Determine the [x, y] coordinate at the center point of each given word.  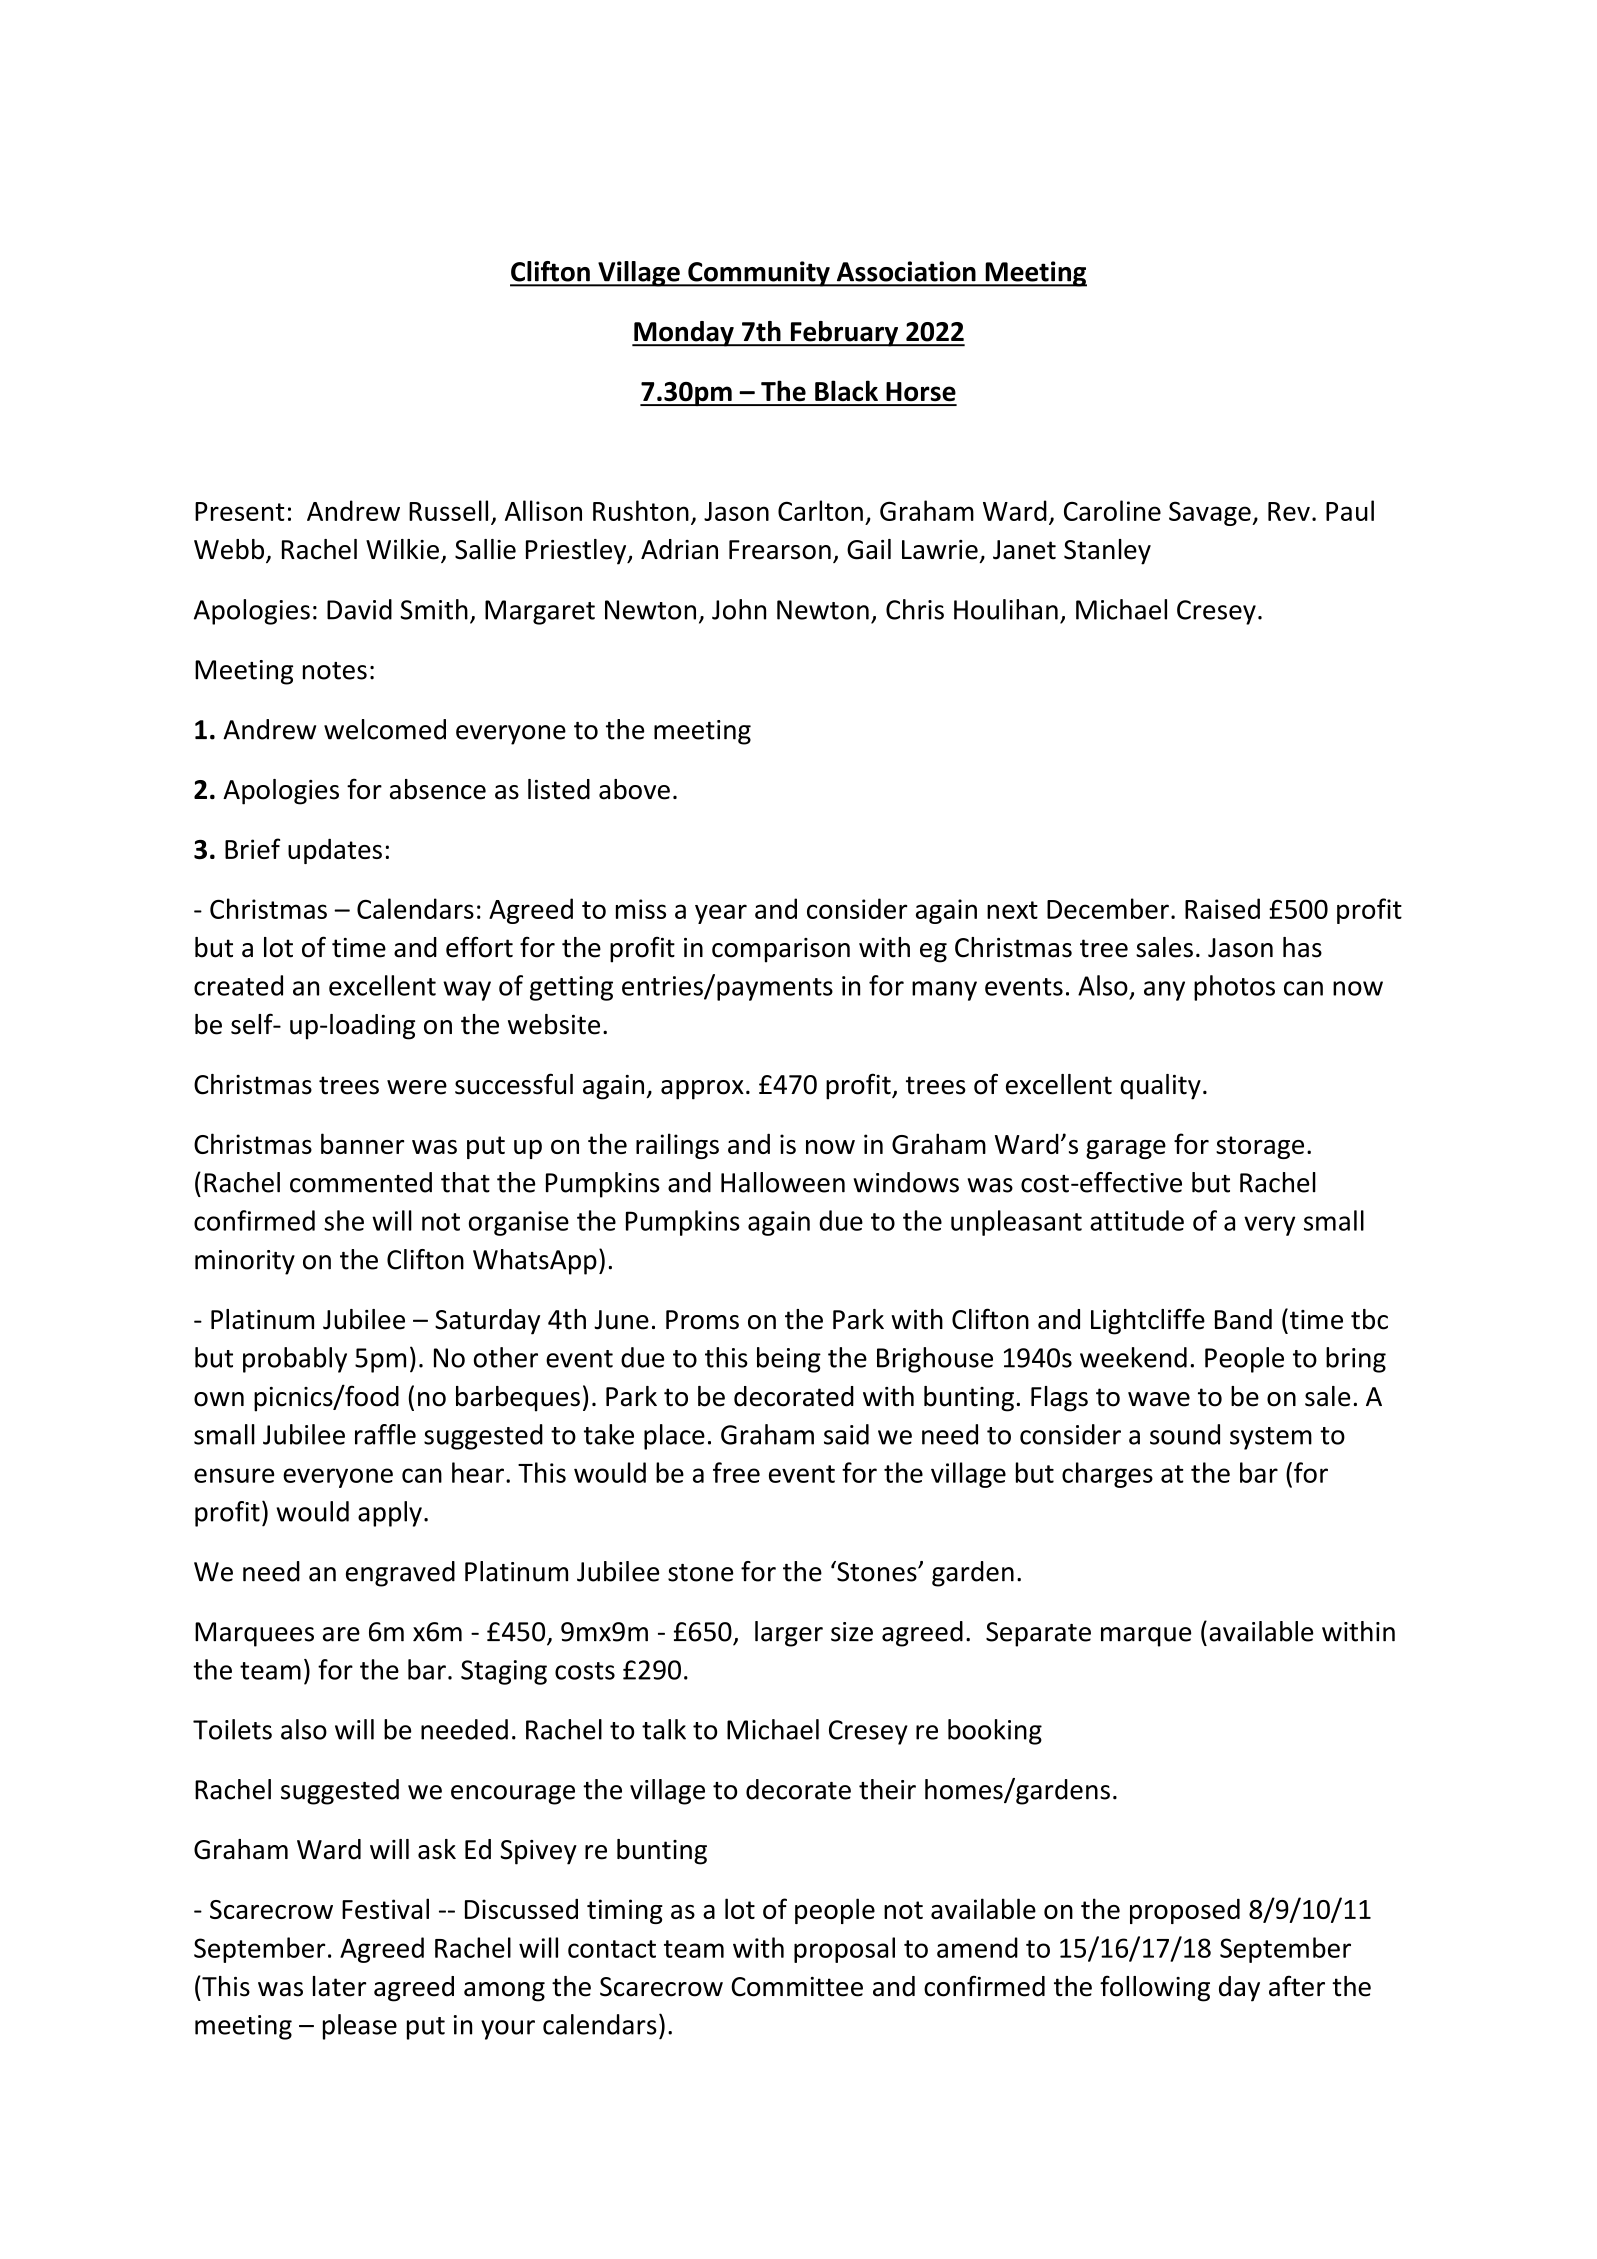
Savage [1211, 513]
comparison [781, 950]
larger [789, 1634]
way [467, 991]
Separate [1038, 1634]
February [844, 334]
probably [295, 1360]
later [339, 1986]
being [789, 1360]
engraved [400, 1574]
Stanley [1107, 552]
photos [1234, 988]
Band [1243, 1319]
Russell [448, 510]
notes [335, 671]
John [739, 609]
